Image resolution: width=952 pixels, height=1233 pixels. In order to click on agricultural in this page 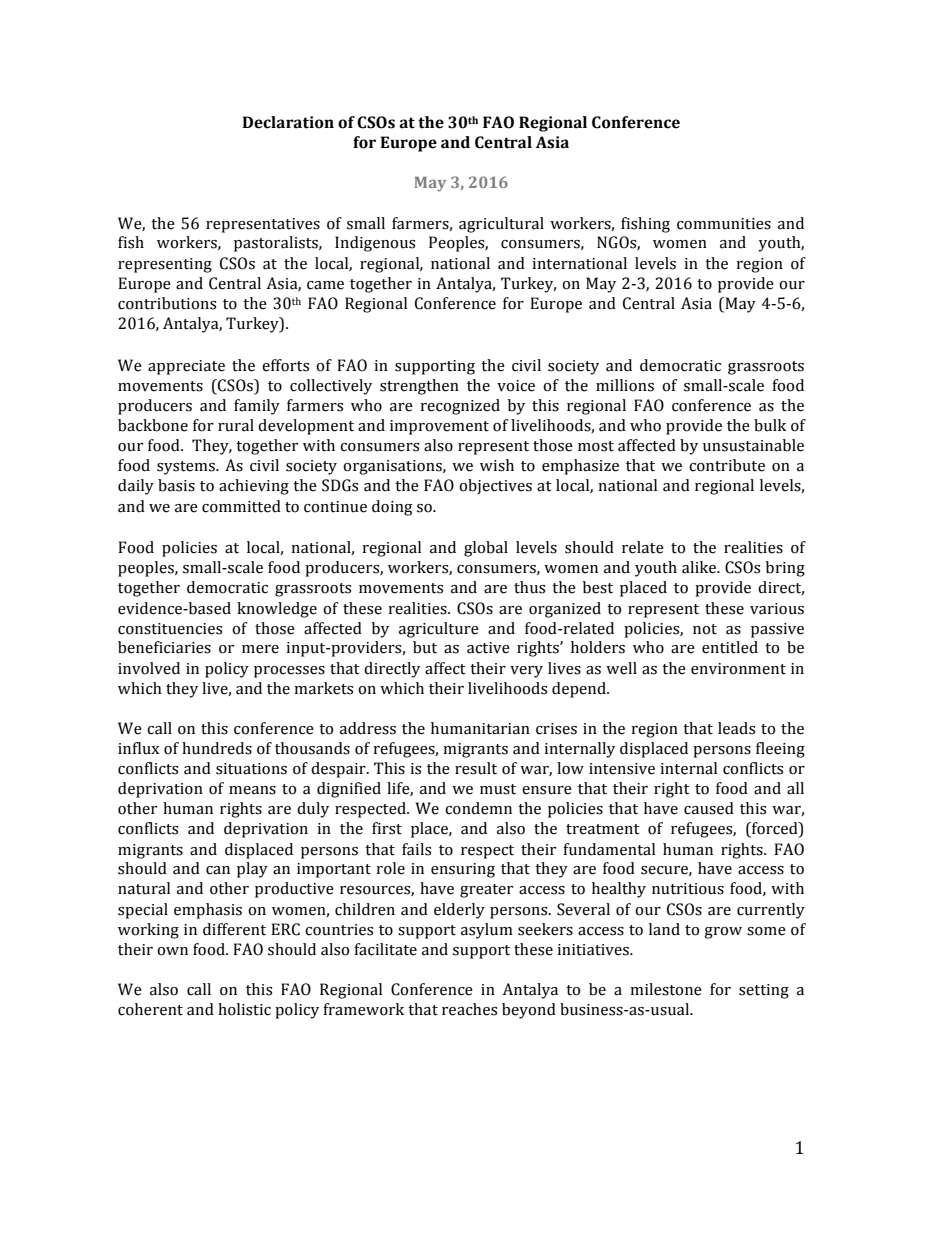, I will do `click(501, 225)`.
